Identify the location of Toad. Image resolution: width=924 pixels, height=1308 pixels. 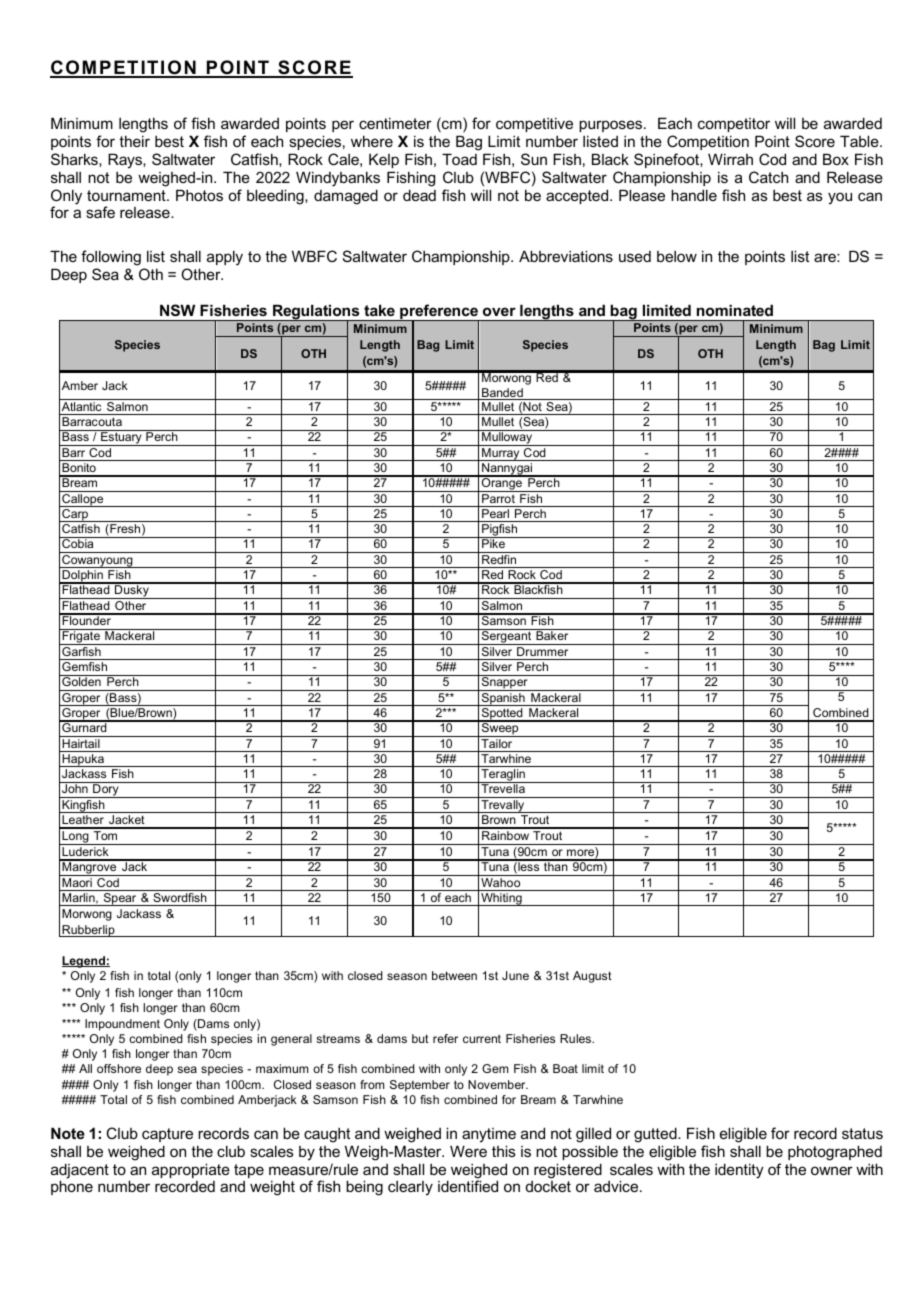
(459, 159).
